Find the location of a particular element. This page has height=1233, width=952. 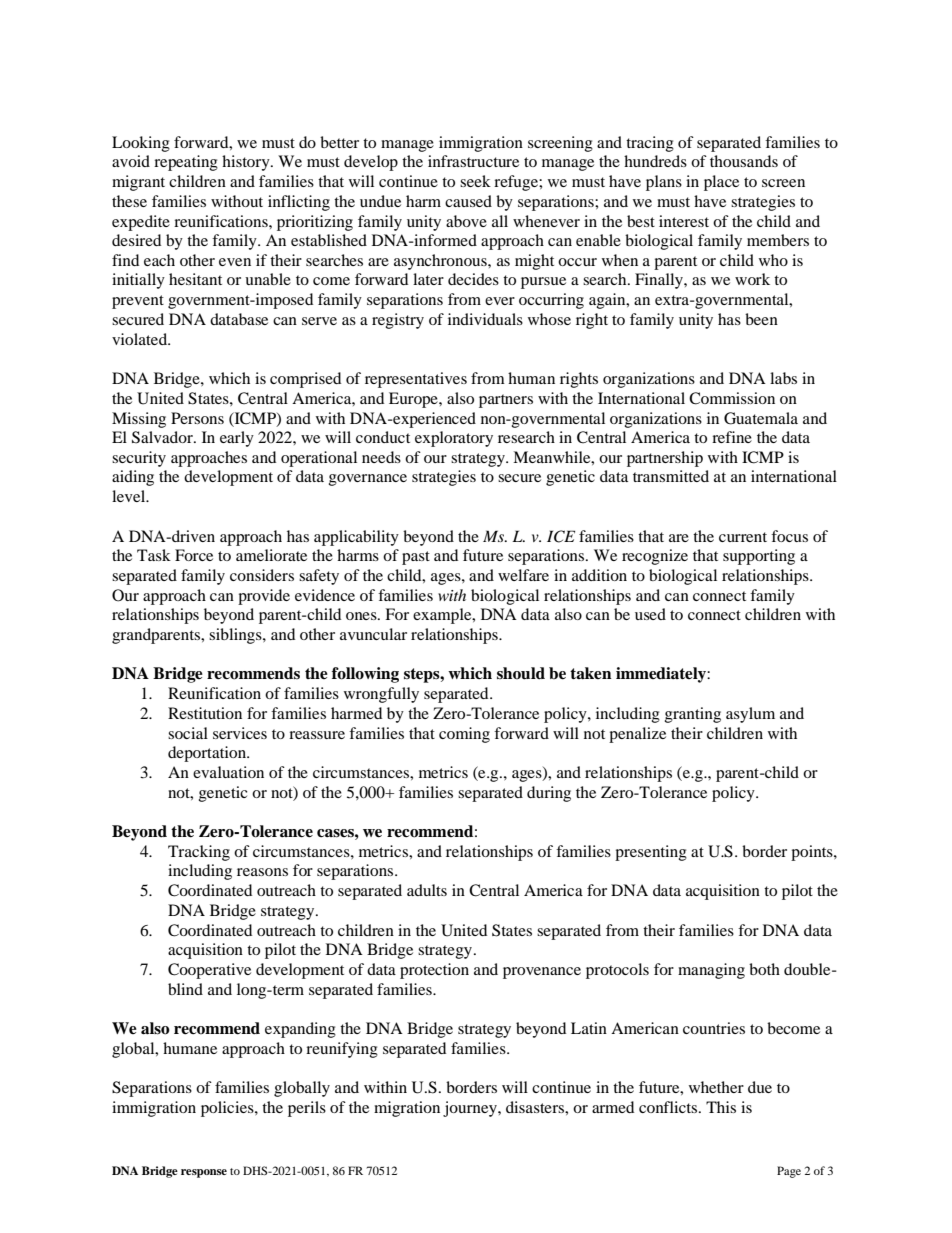

journey is located at coordinates (471, 1109).
